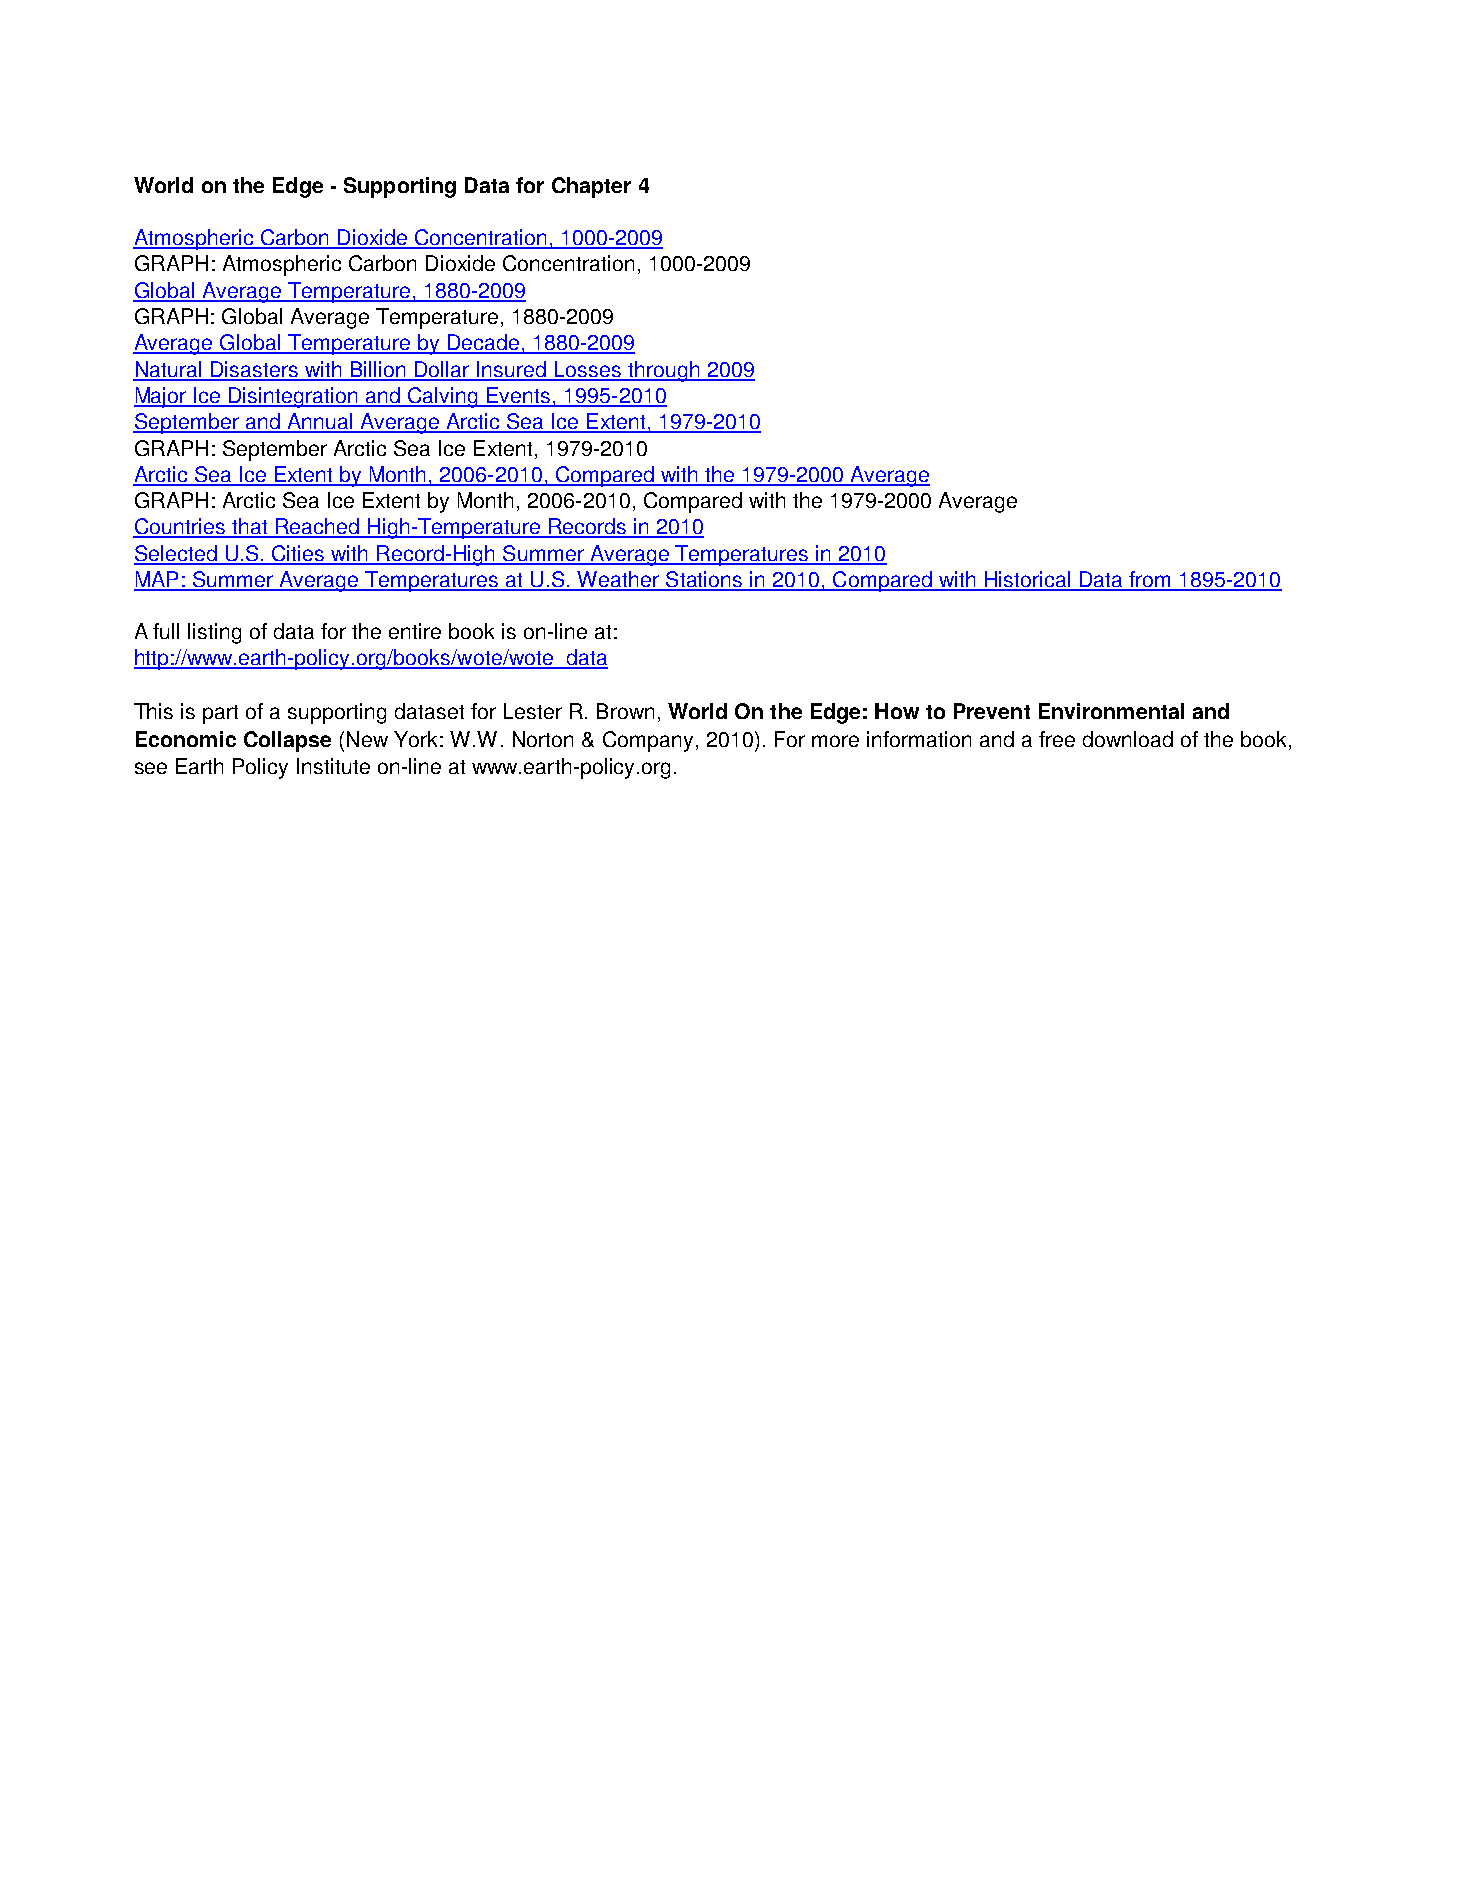 This document has height=1885, width=1457. I want to click on Company, so click(648, 741).
